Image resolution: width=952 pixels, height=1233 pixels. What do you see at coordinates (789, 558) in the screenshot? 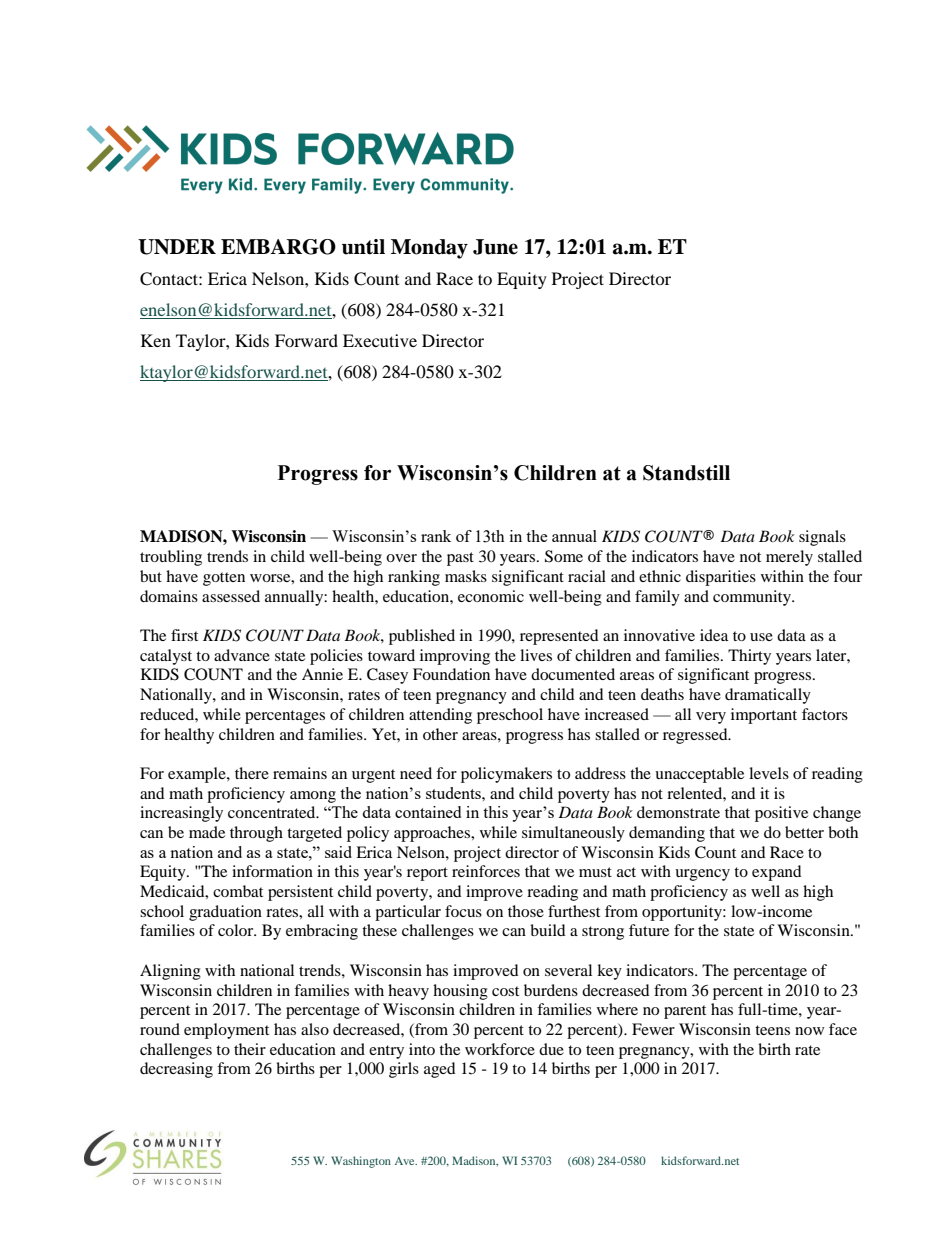
I see `merely` at bounding box center [789, 558].
